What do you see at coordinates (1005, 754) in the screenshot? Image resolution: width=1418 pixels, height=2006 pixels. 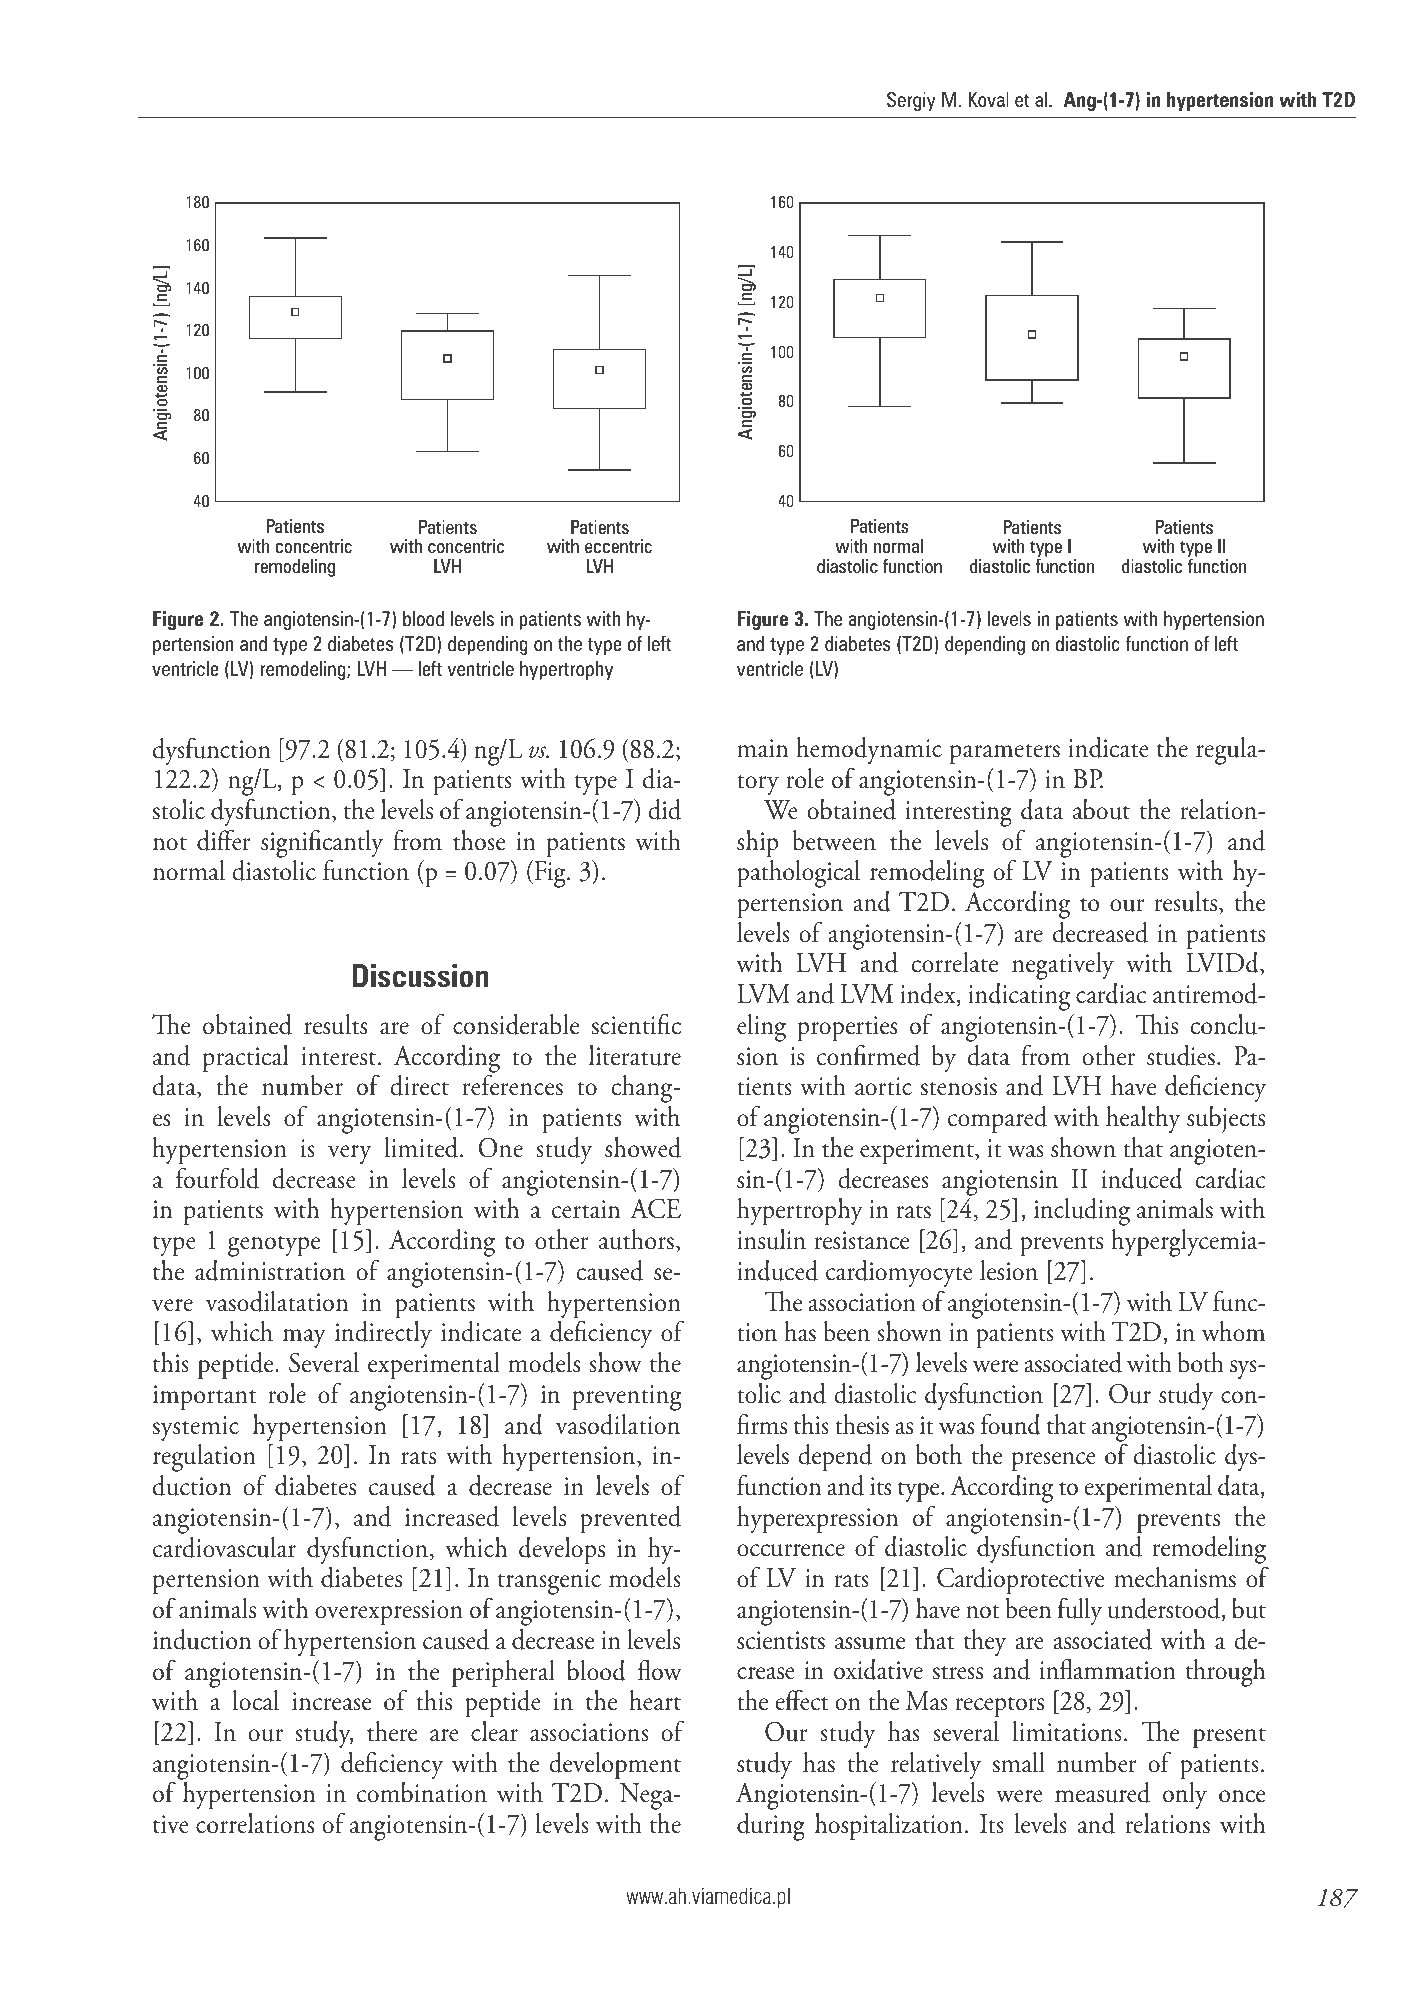 I see `parameters` at bounding box center [1005, 754].
